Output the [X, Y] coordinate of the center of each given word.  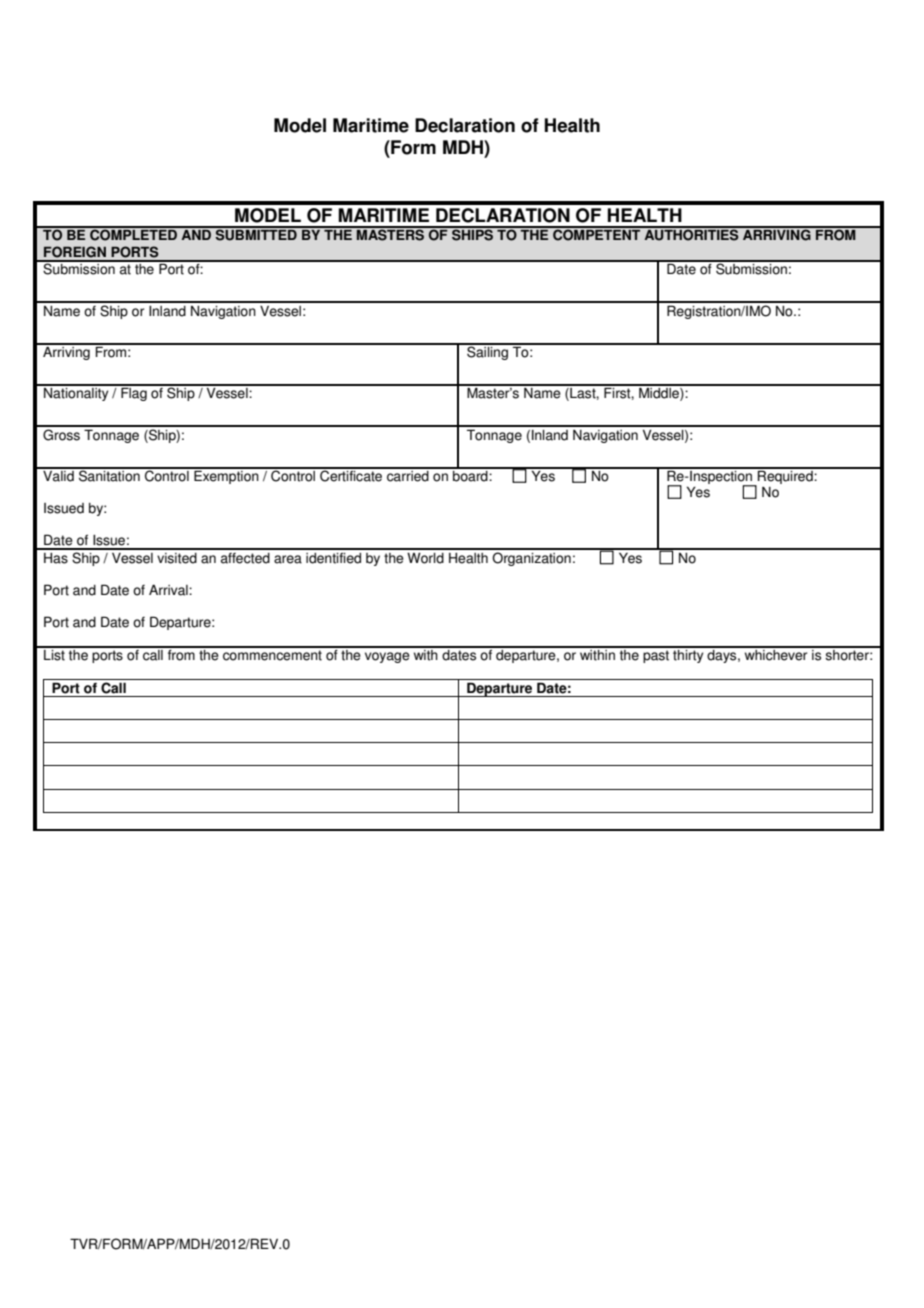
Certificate [351, 475]
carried [408, 475]
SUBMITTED [256, 234]
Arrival [169, 590]
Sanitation [109, 475]
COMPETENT [597, 234]
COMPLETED [134, 234]
